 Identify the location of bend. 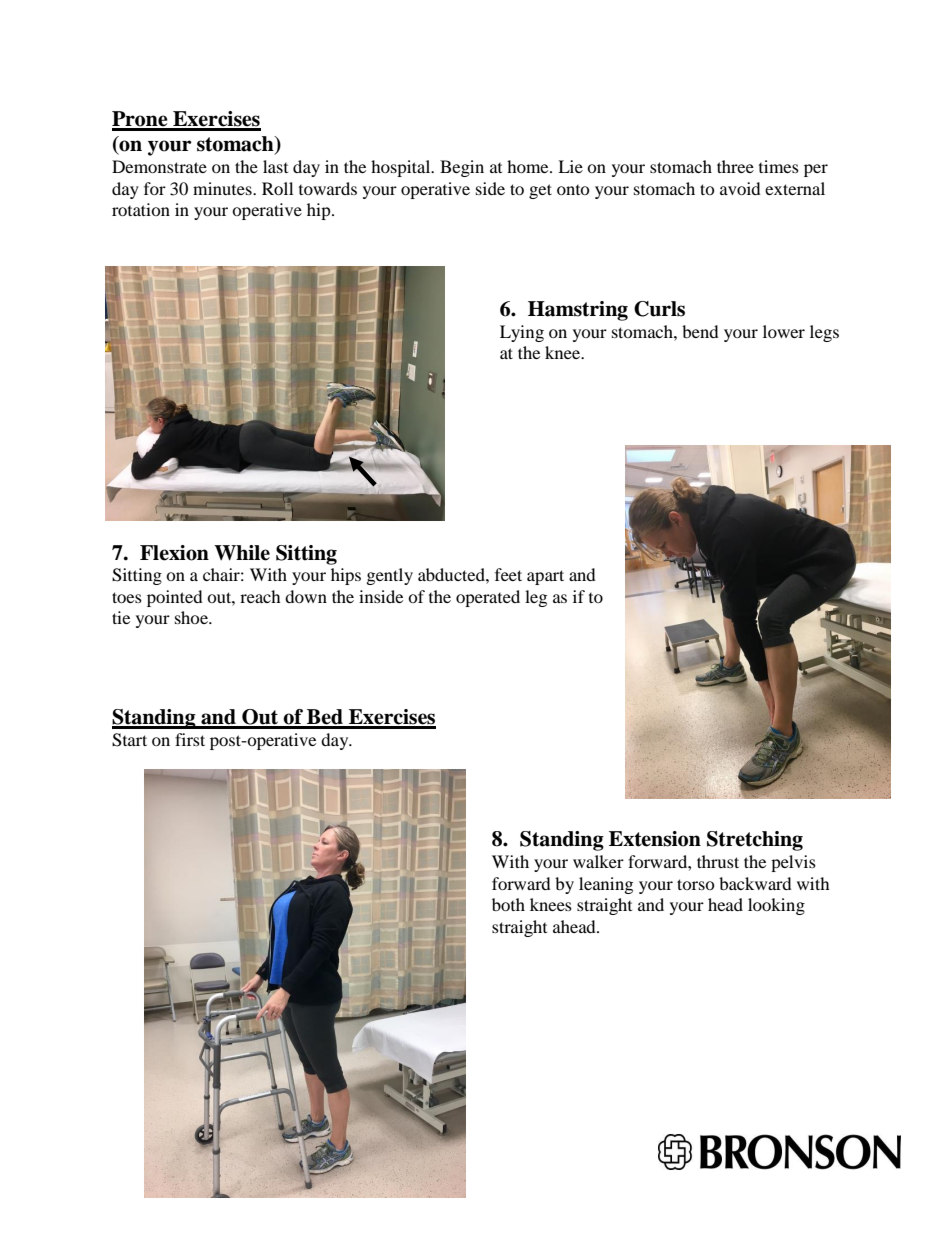
(700, 331).
